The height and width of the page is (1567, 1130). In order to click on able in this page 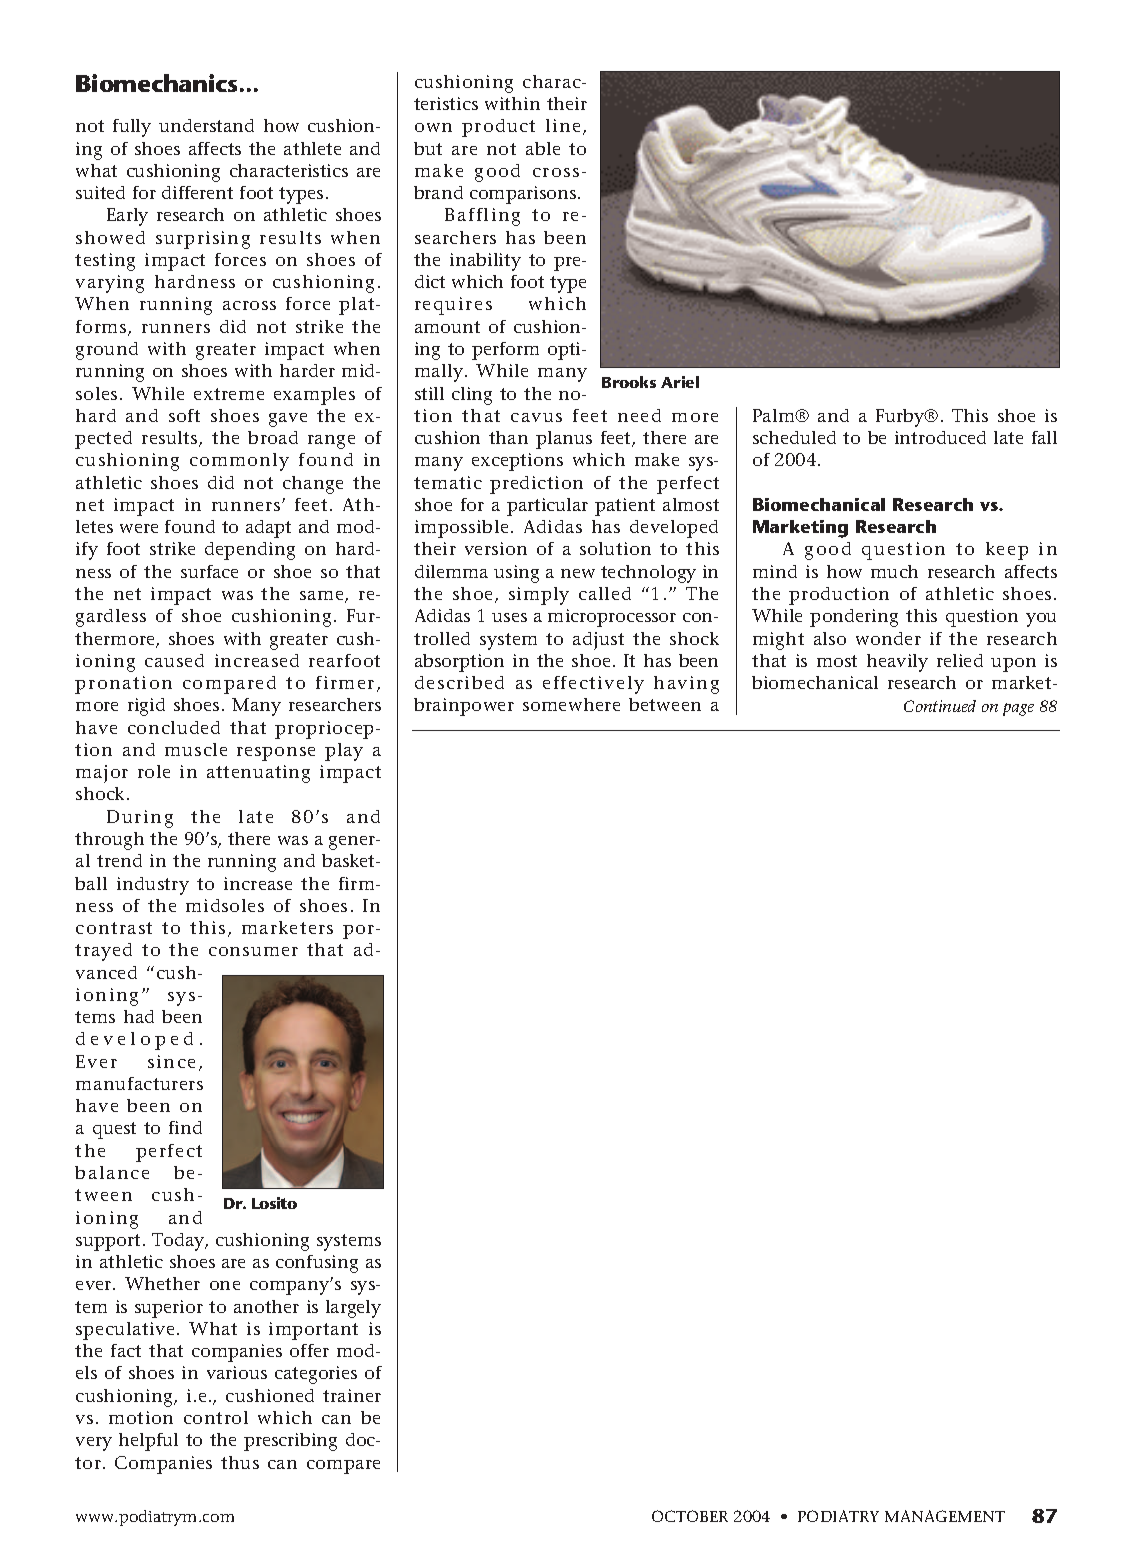, I will do `click(543, 148)`.
